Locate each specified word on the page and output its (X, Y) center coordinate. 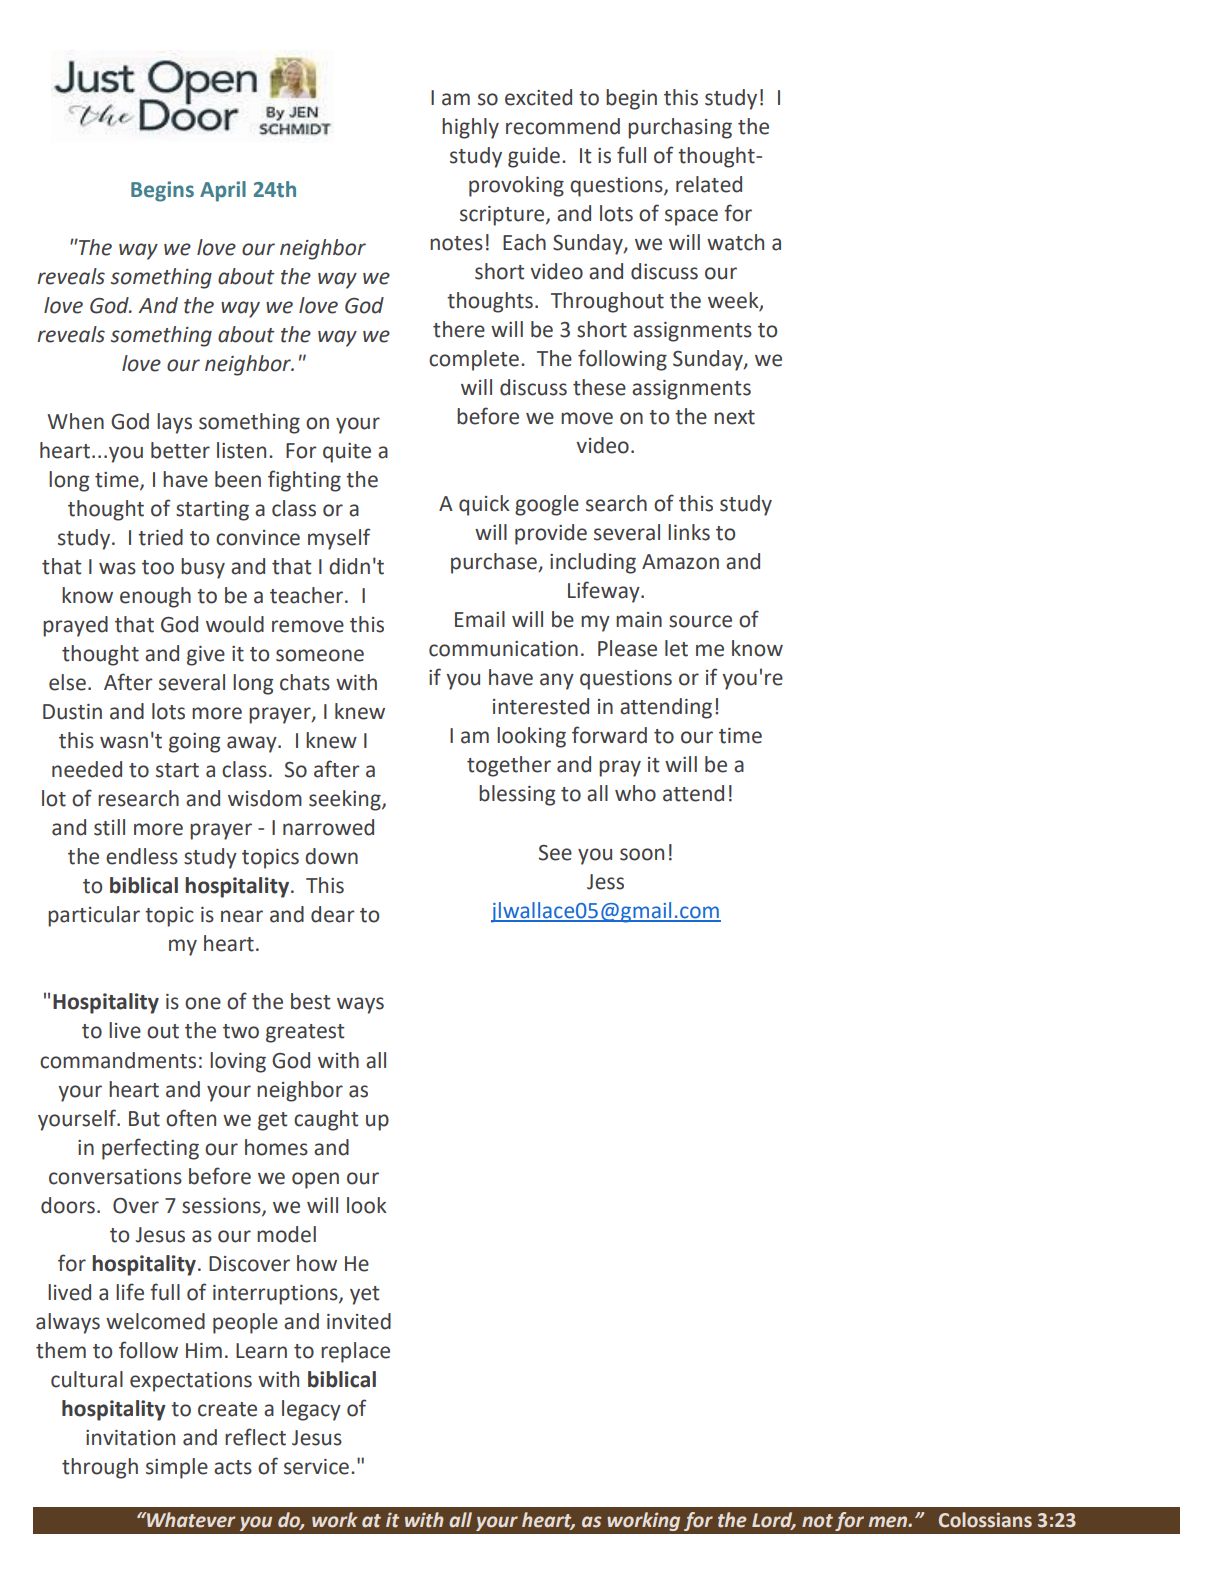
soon (642, 854)
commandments (118, 1060)
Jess (605, 882)
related (709, 184)
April (223, 191)
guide (534, 157)
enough (155, 597)
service (316, 1467)
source (700, 621)
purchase (495, 563)
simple (177, 1468)
